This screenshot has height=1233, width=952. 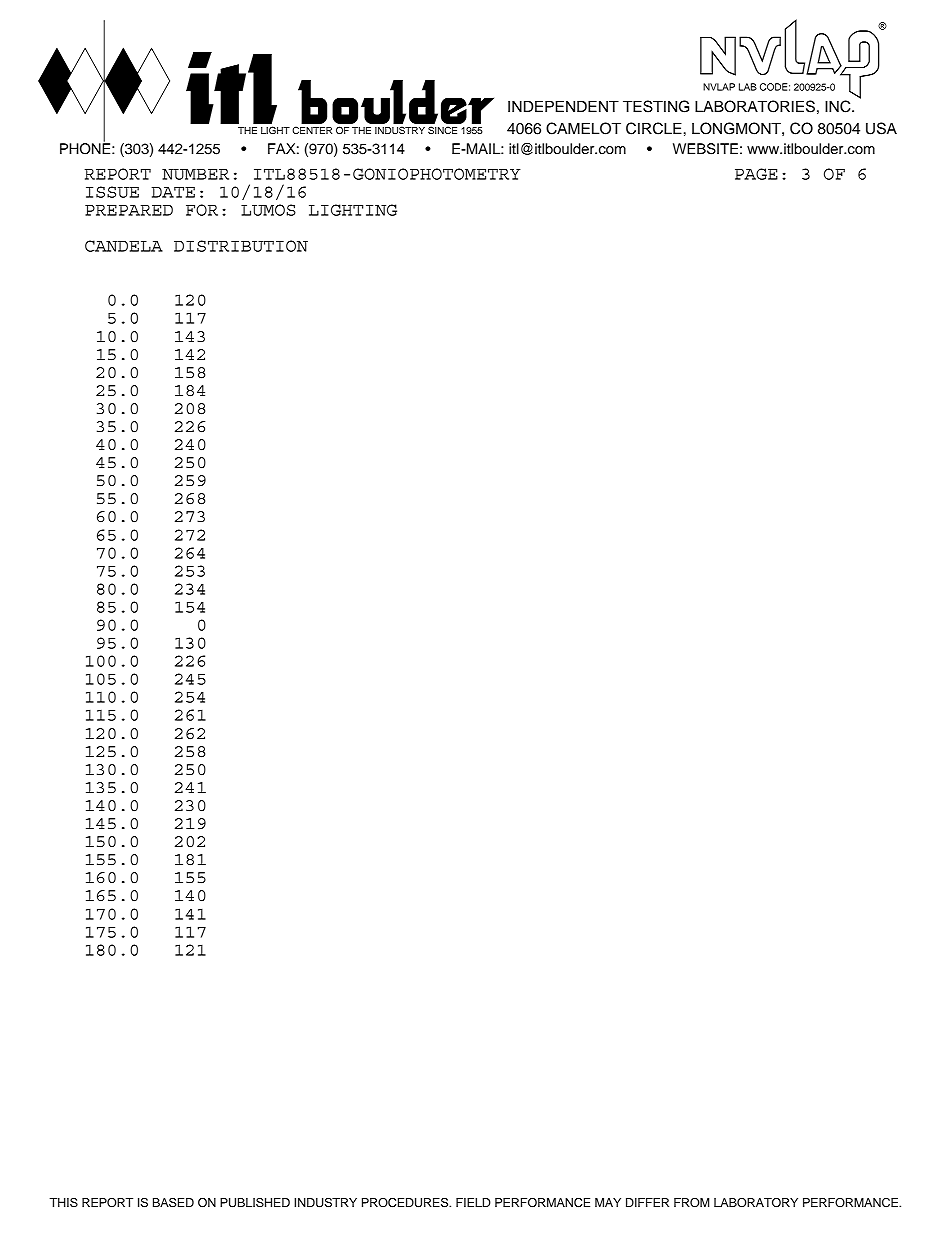 I want to click on INDEPENDENT, so click(x=563, y=106).
